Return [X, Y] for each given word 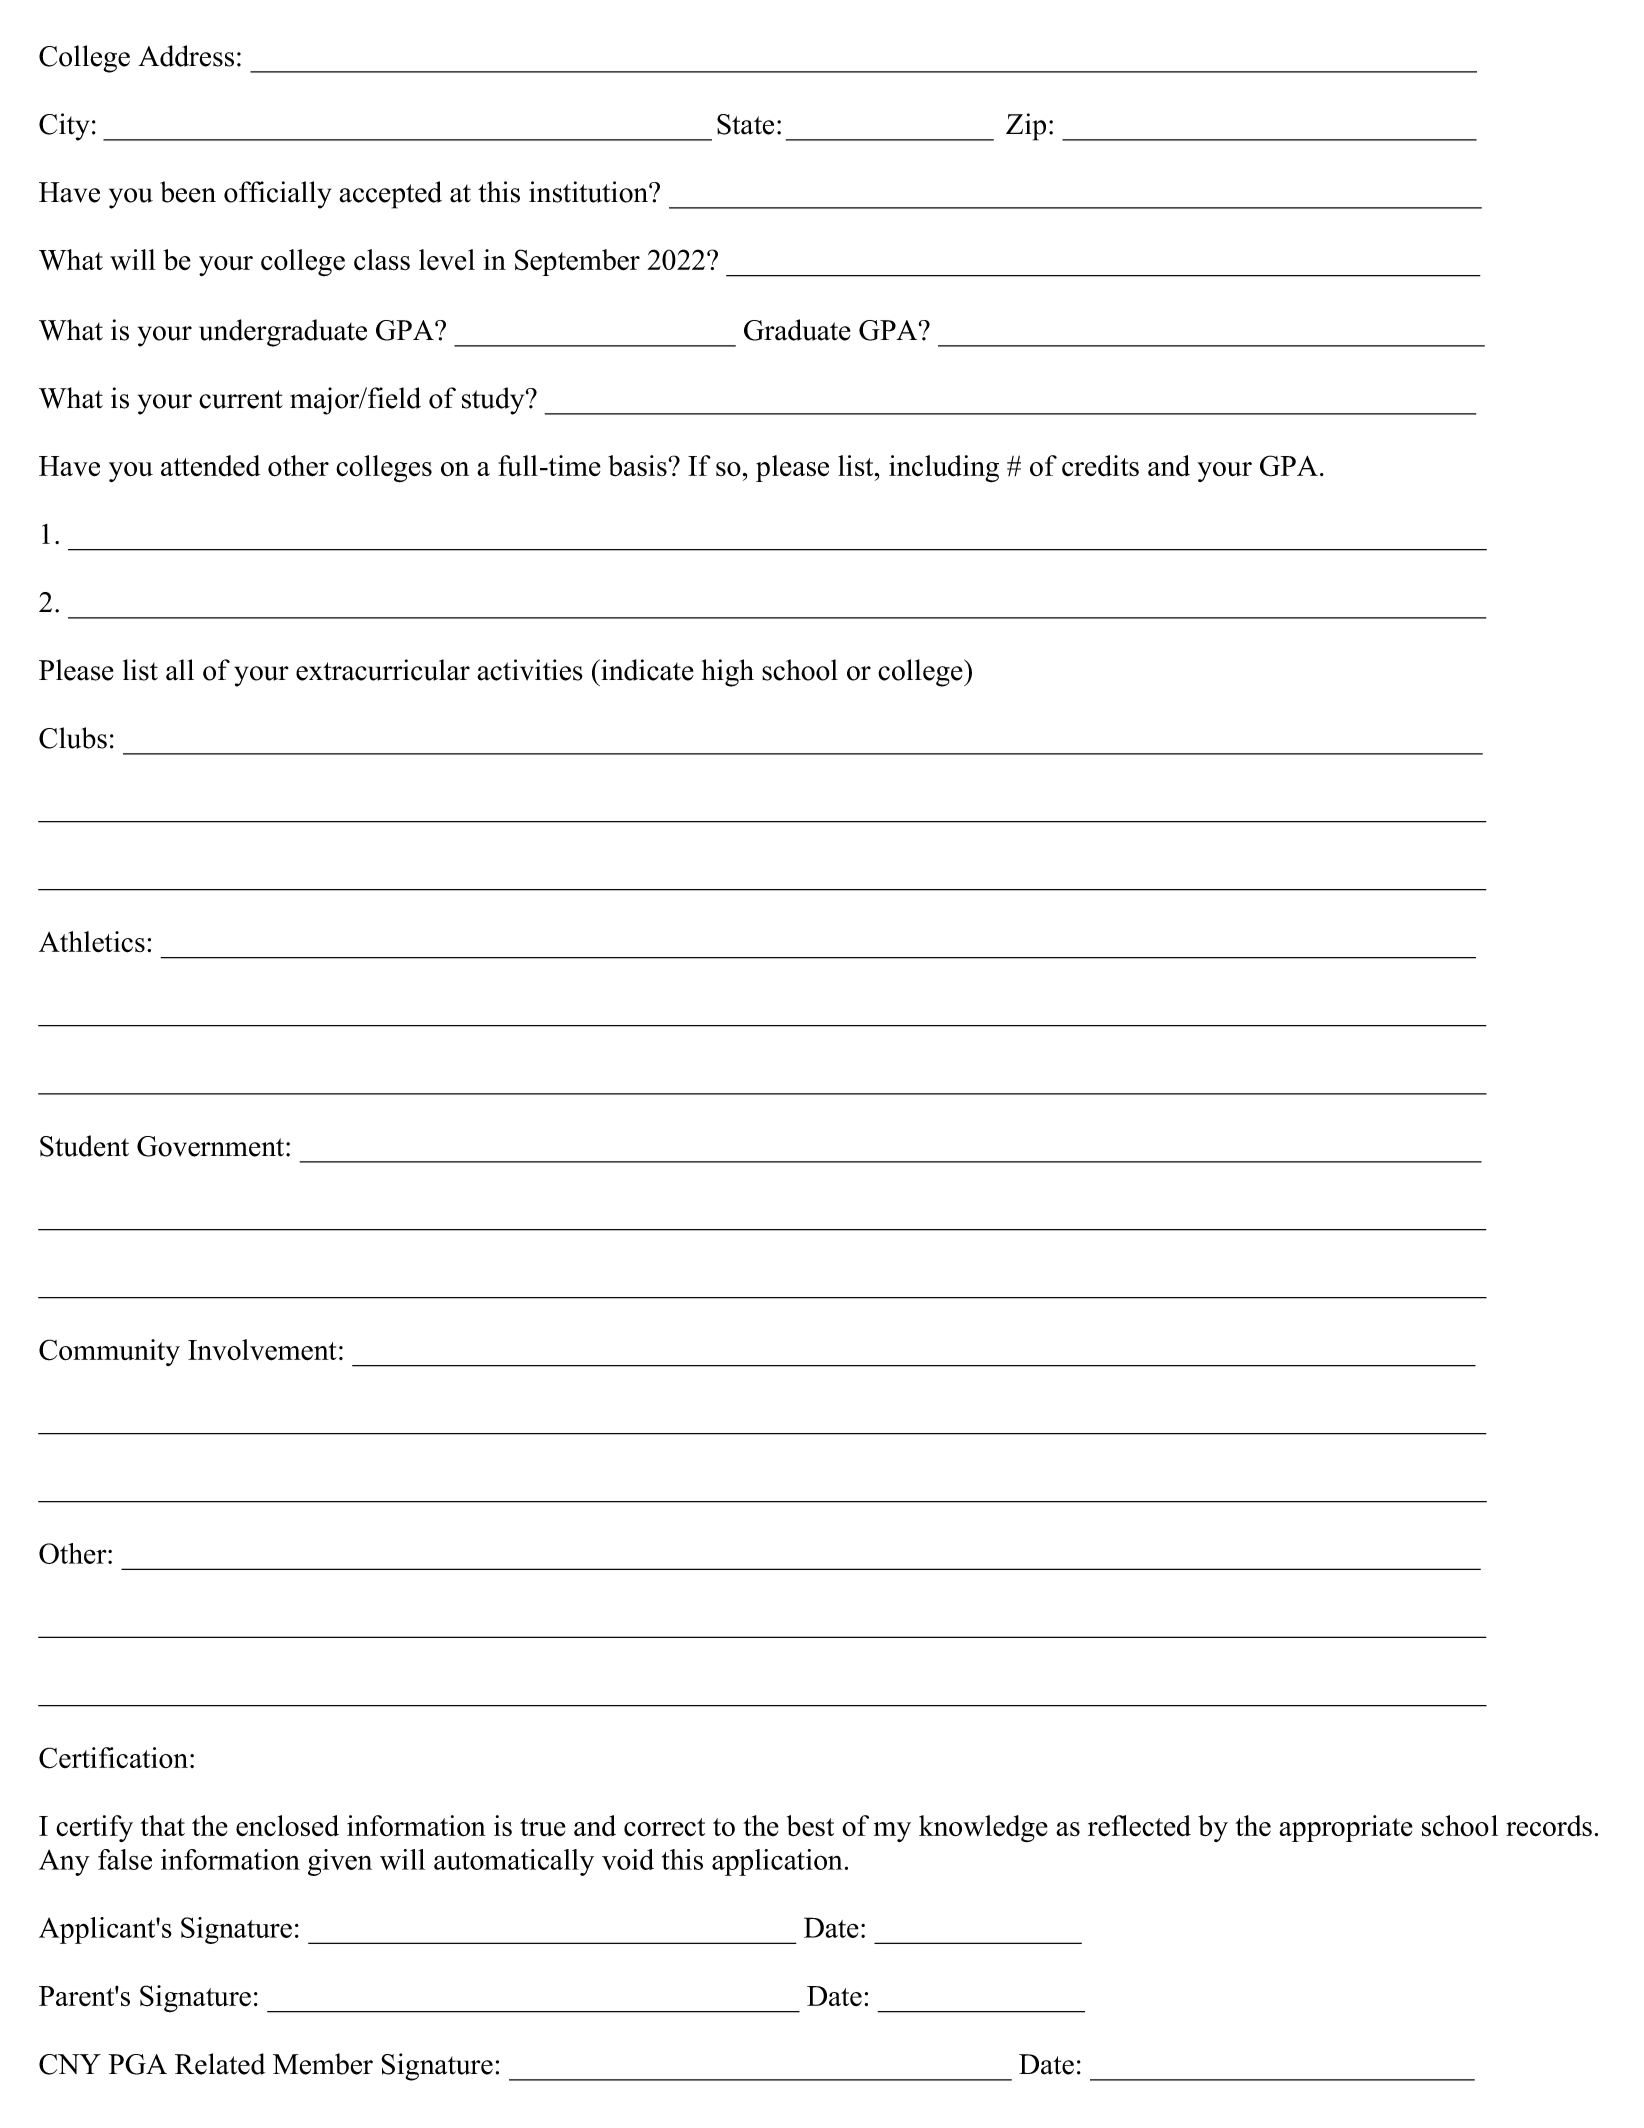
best [810, 1826]
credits [1100, 466]
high [727, 673]
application [777, 1862]
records [1549, 1826]
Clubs [73, 738]
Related [220, 2064]
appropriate [1346, 1828]
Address [186, 56]
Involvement [262, 1350]
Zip [1026, 127]
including [944, 469]
